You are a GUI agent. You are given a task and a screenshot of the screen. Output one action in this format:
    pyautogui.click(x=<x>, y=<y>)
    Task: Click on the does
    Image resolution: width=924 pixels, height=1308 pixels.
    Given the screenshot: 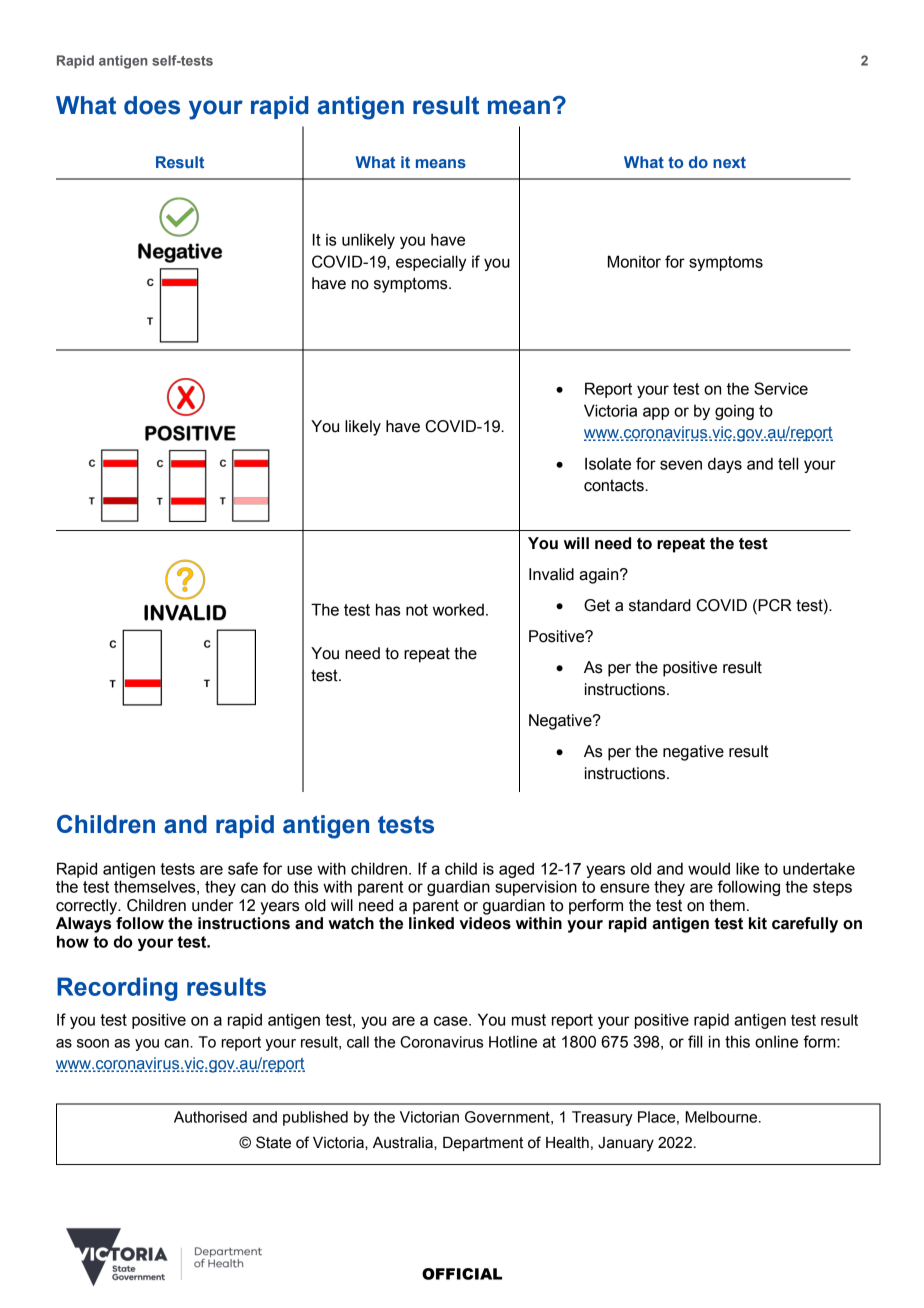 What is the action you would take?
    pyautogui.click(x=152, y=105)
